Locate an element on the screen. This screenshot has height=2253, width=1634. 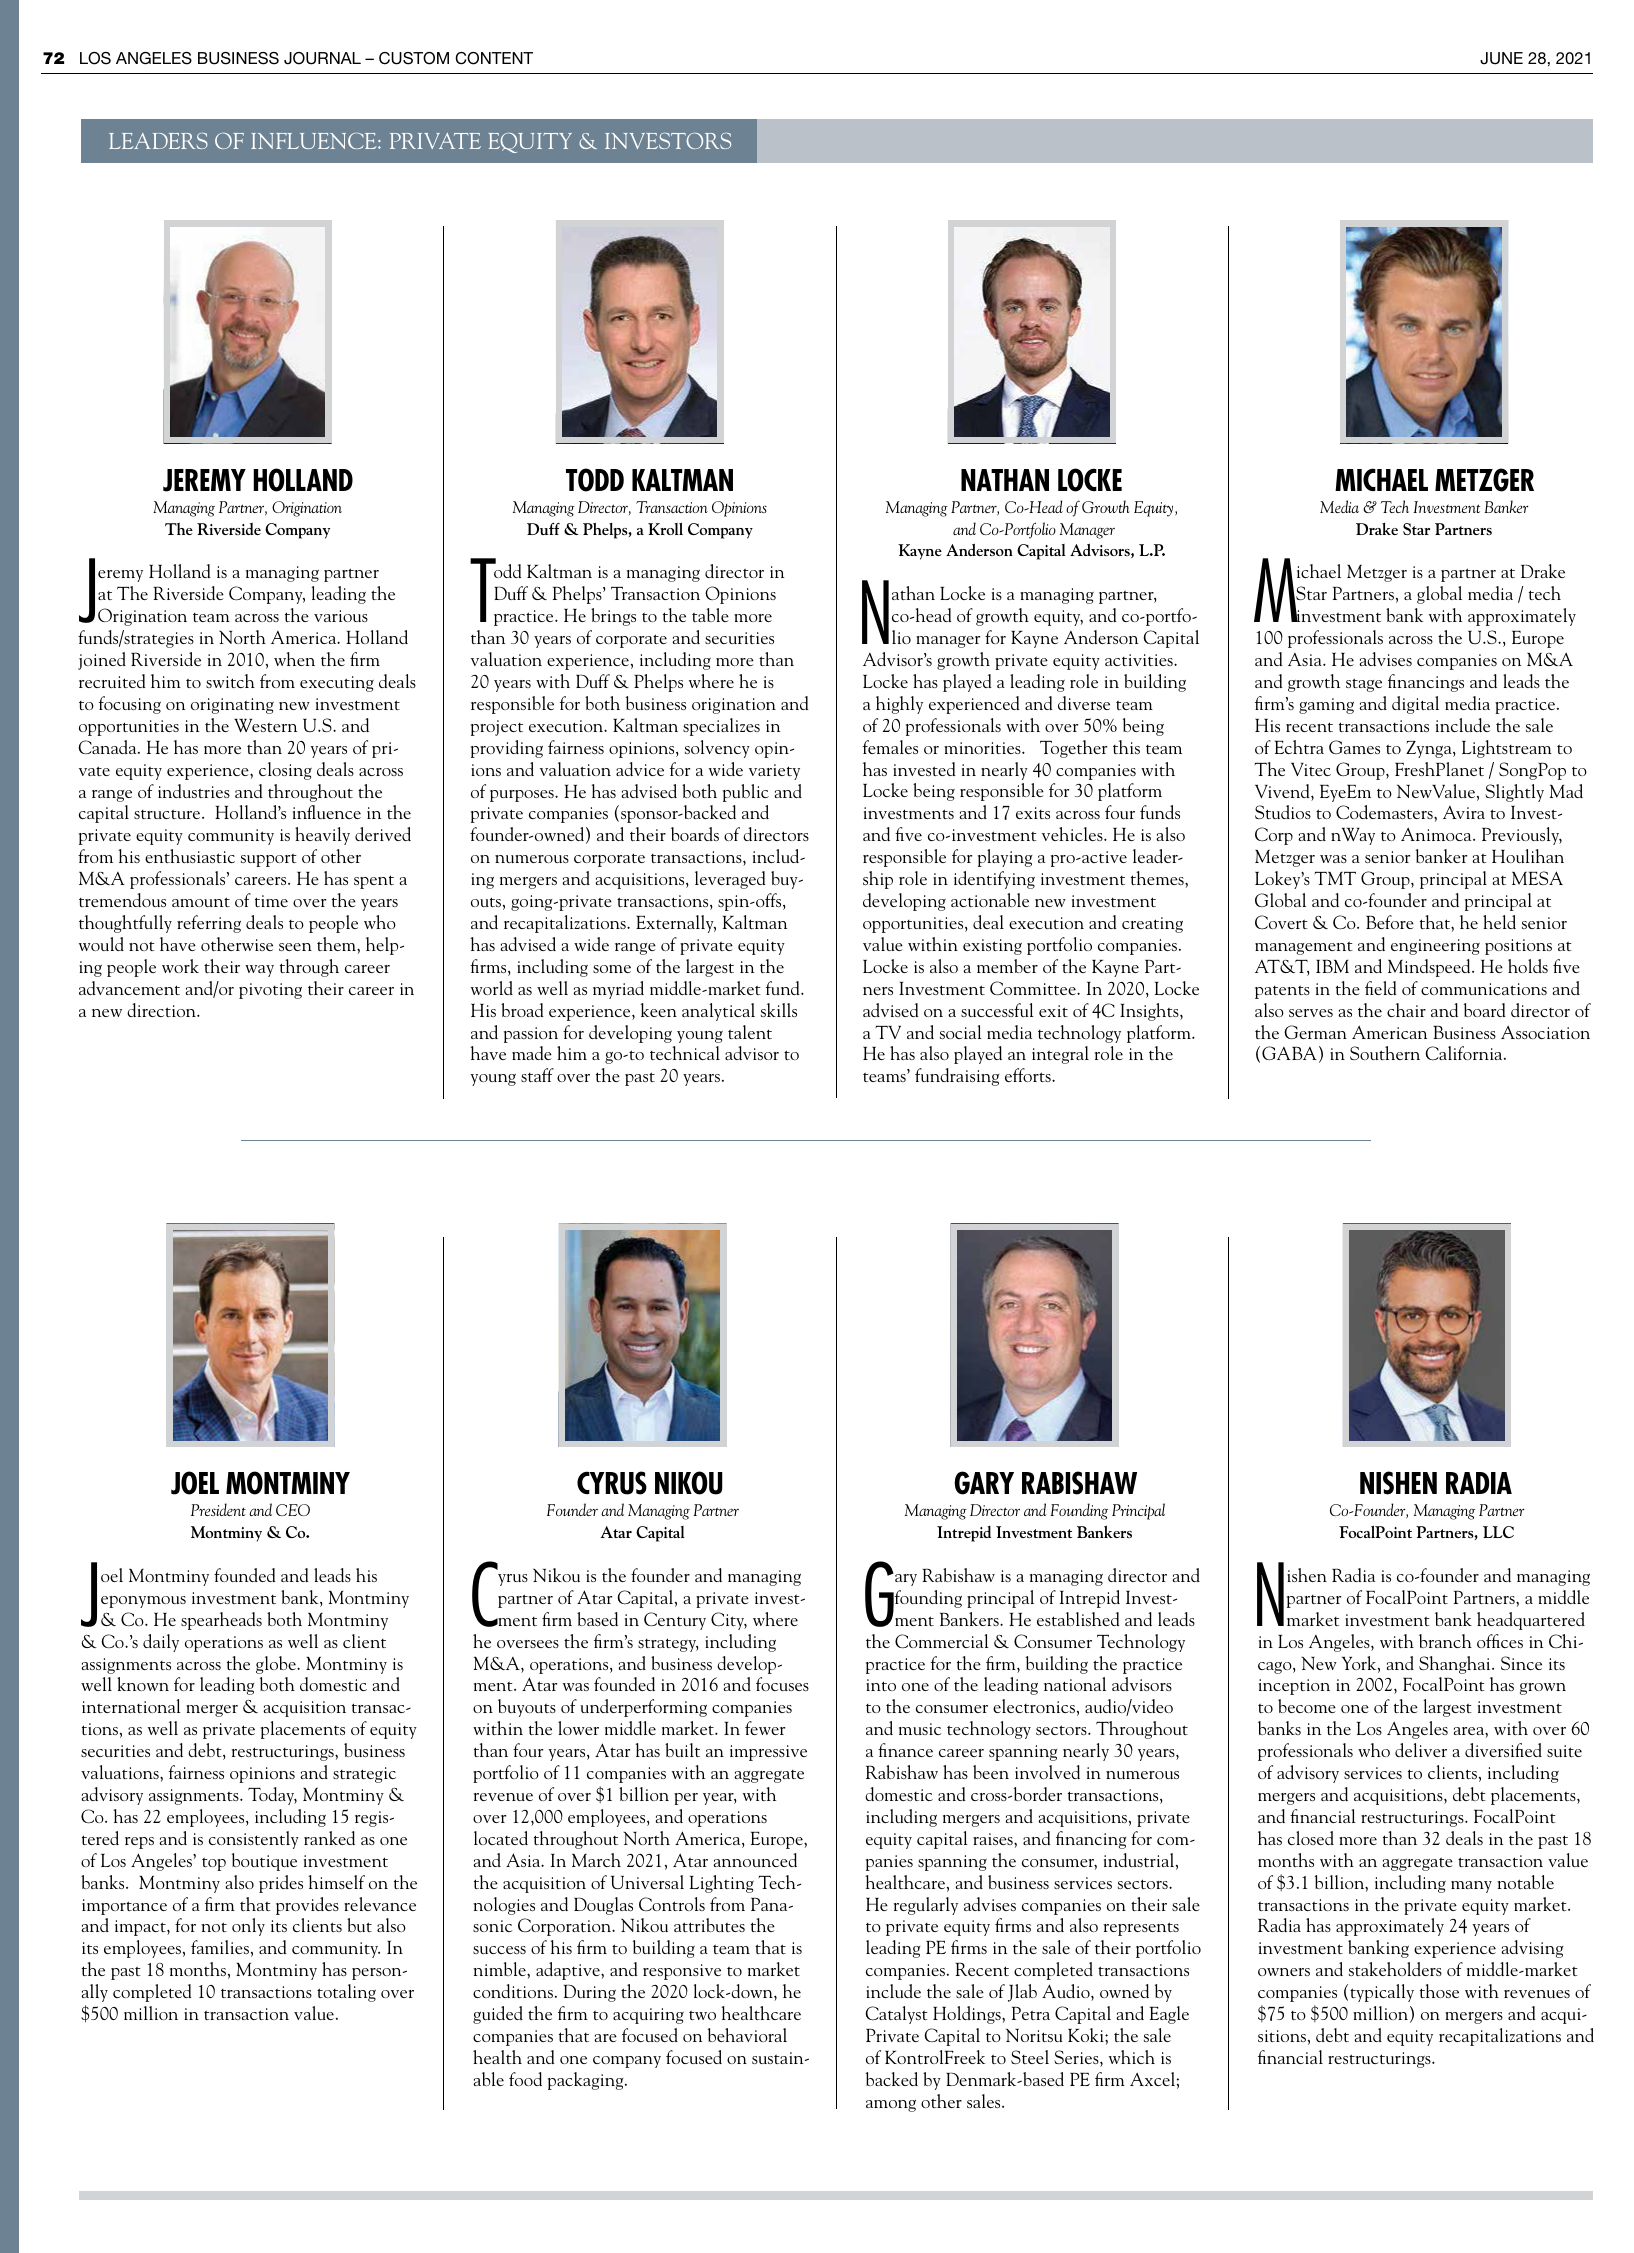
totaling is located at coordinates (346, 1993).
